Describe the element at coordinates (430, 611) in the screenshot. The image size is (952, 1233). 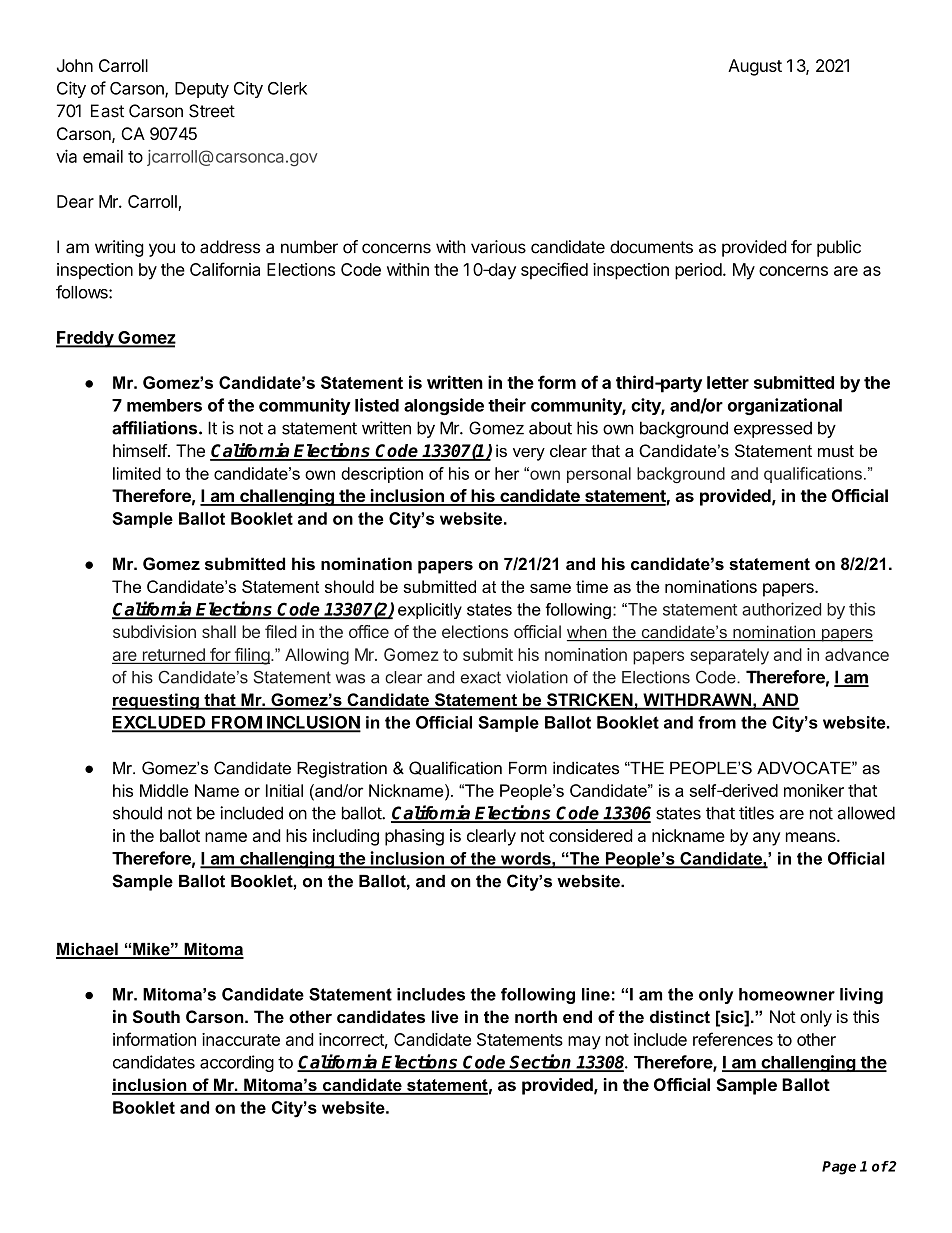
I see `explicitly` at that location.
